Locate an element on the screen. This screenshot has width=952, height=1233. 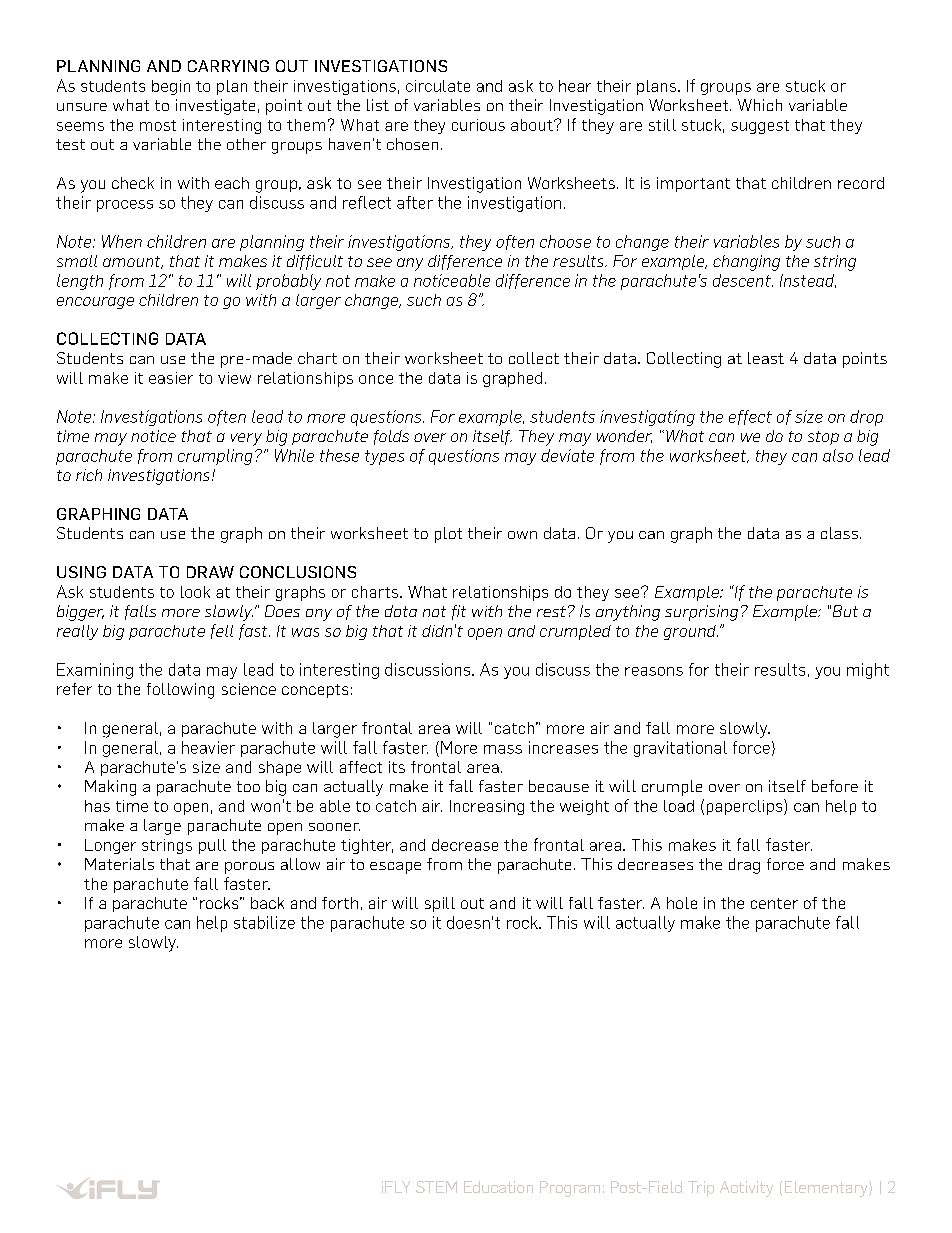
Materials is located at coordinates (119, 864).
